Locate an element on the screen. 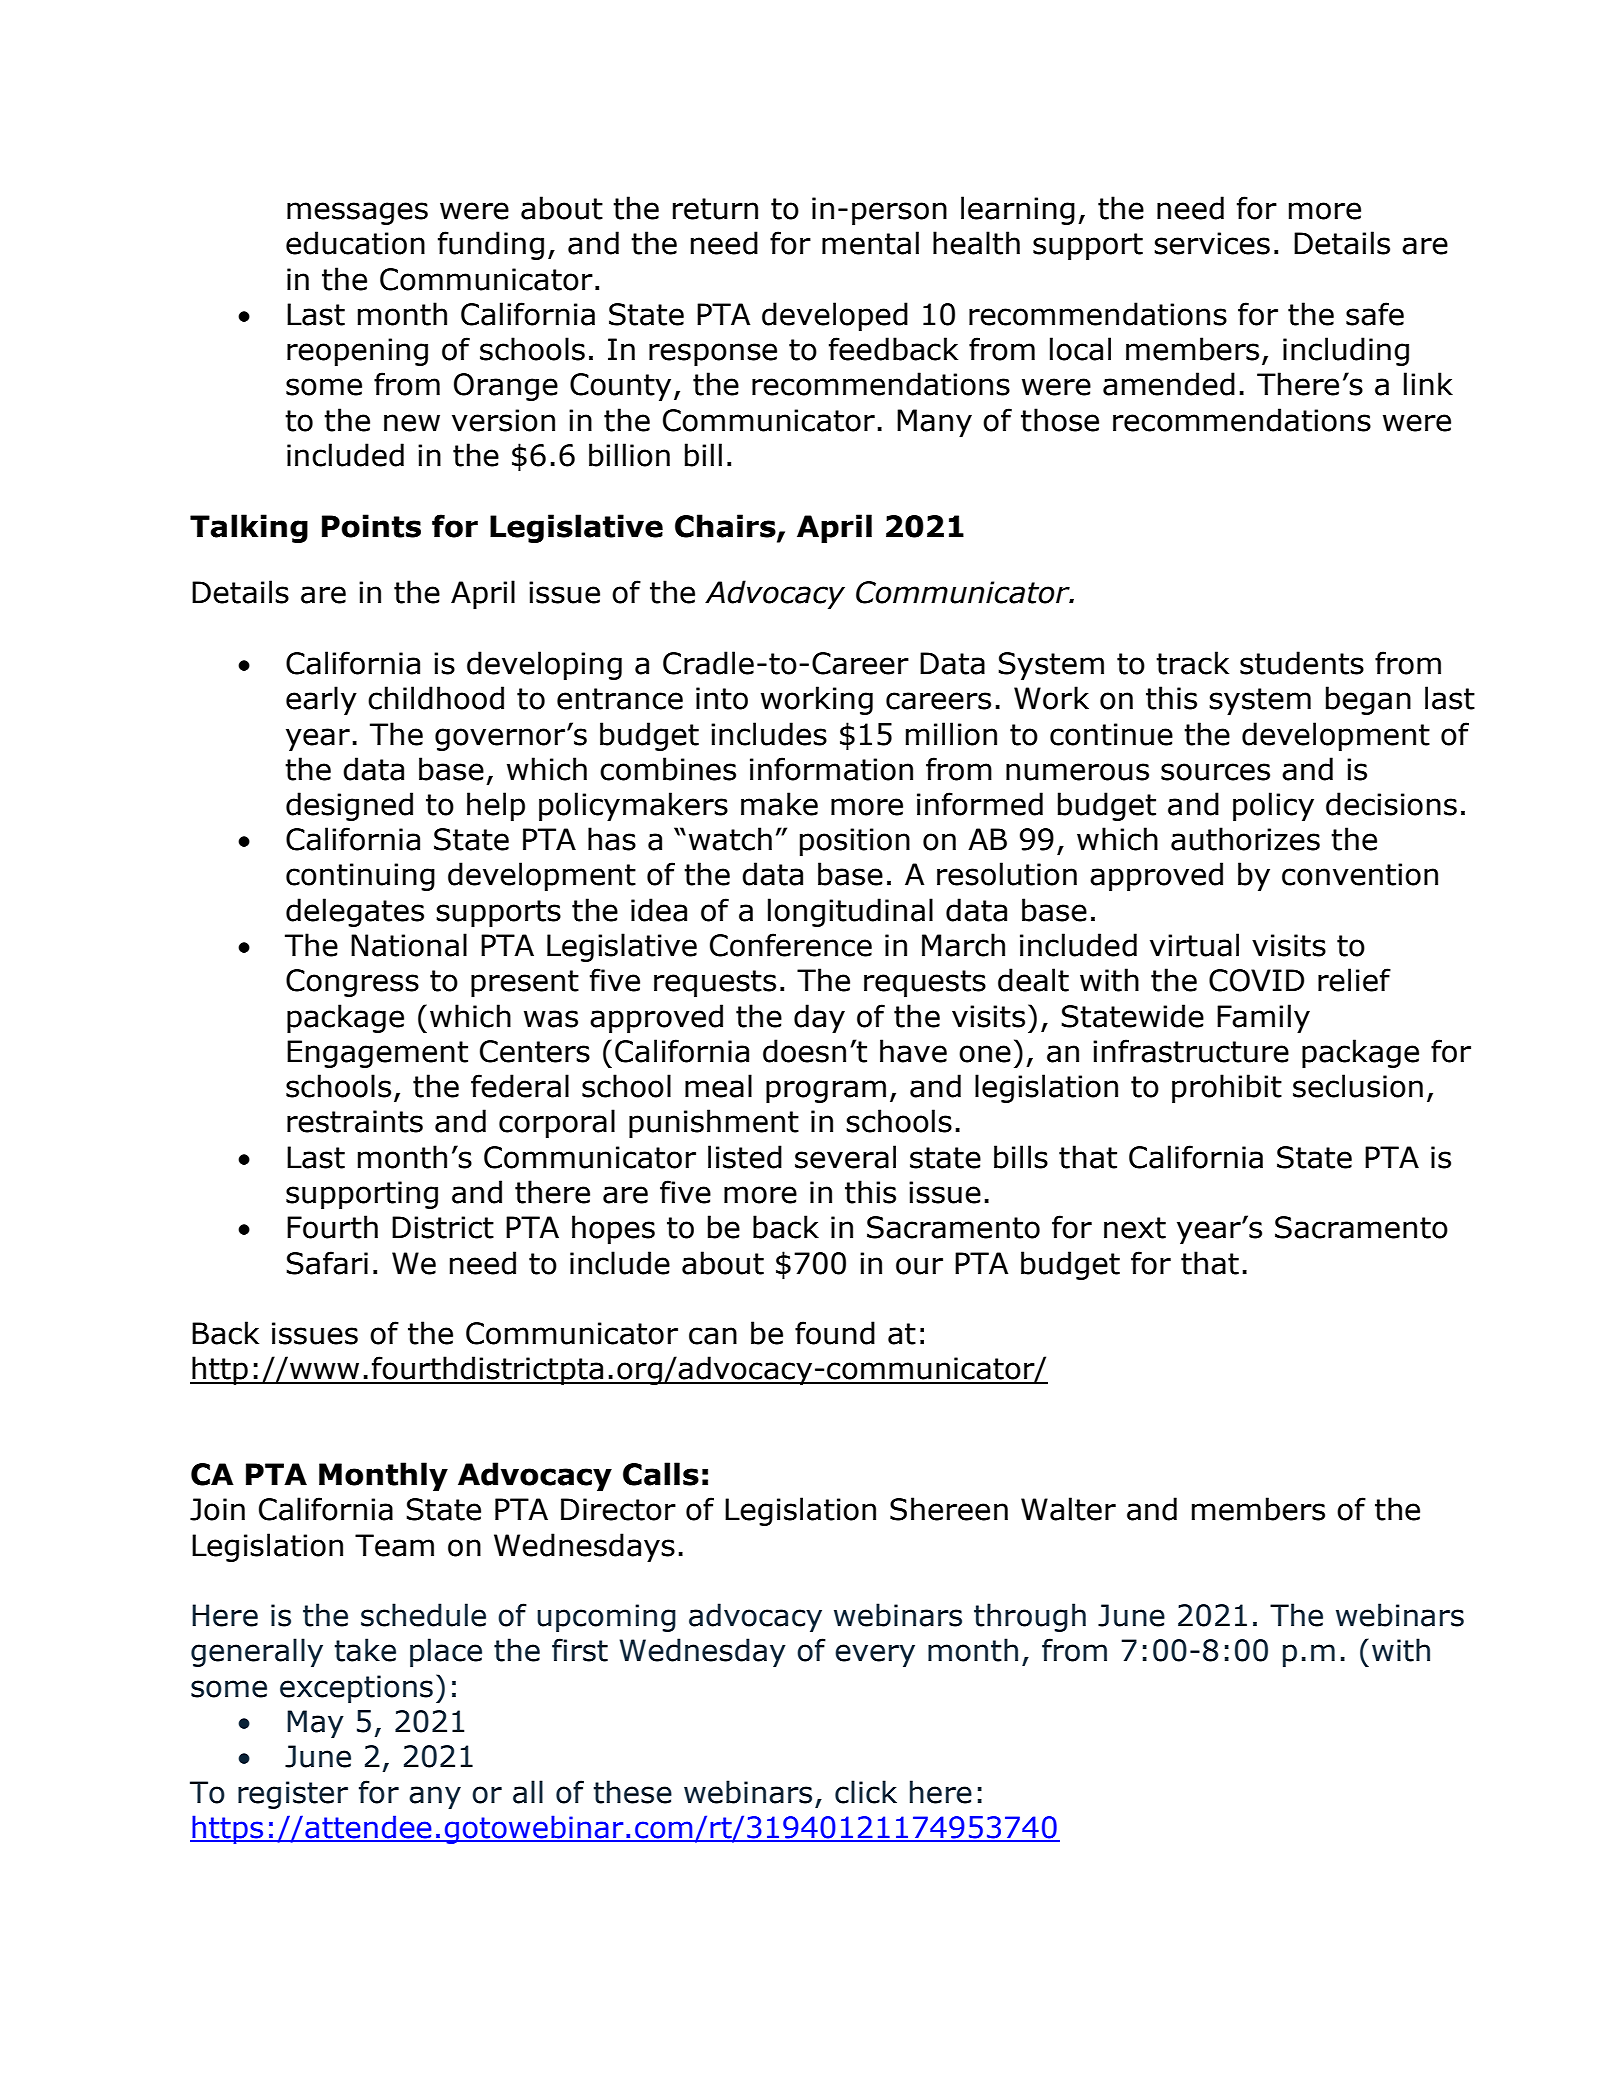 This screenshot has width=1615, height=2089. services is located at coordinates (1212, 243).
